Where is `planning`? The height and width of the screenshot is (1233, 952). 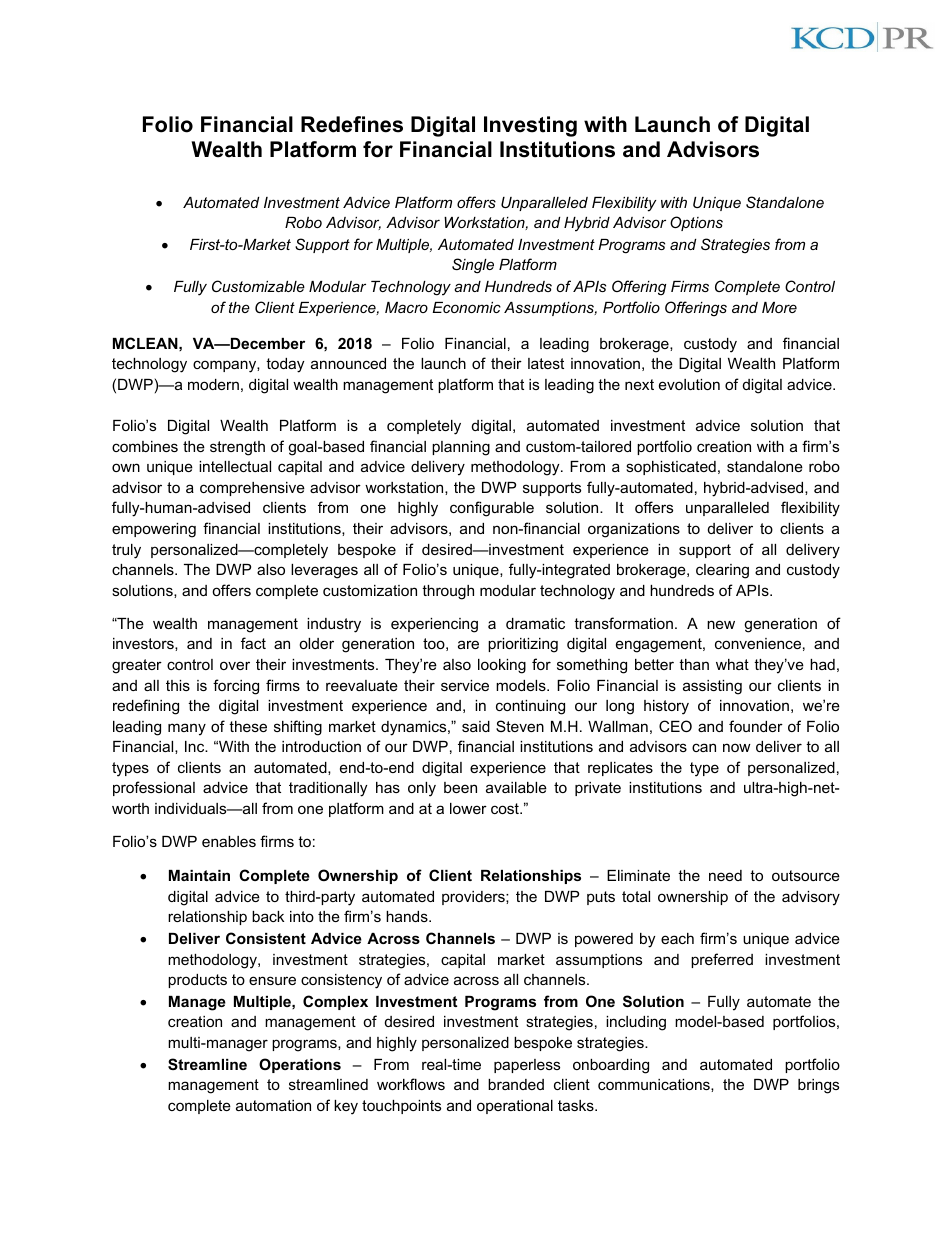
planning is located at coordinates (461, 448).
